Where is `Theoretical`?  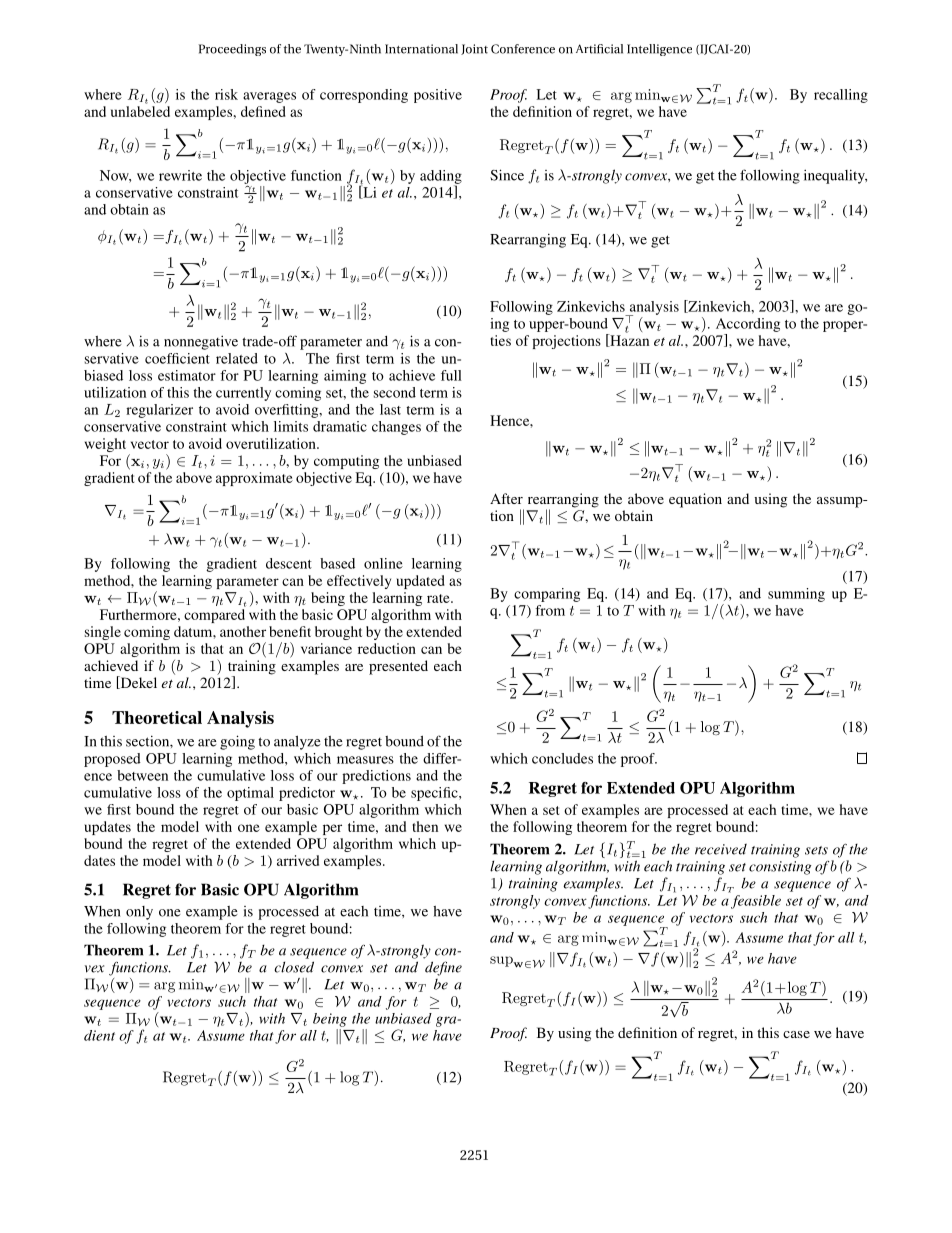
Theoretical is located at coordinates (157, 717).
